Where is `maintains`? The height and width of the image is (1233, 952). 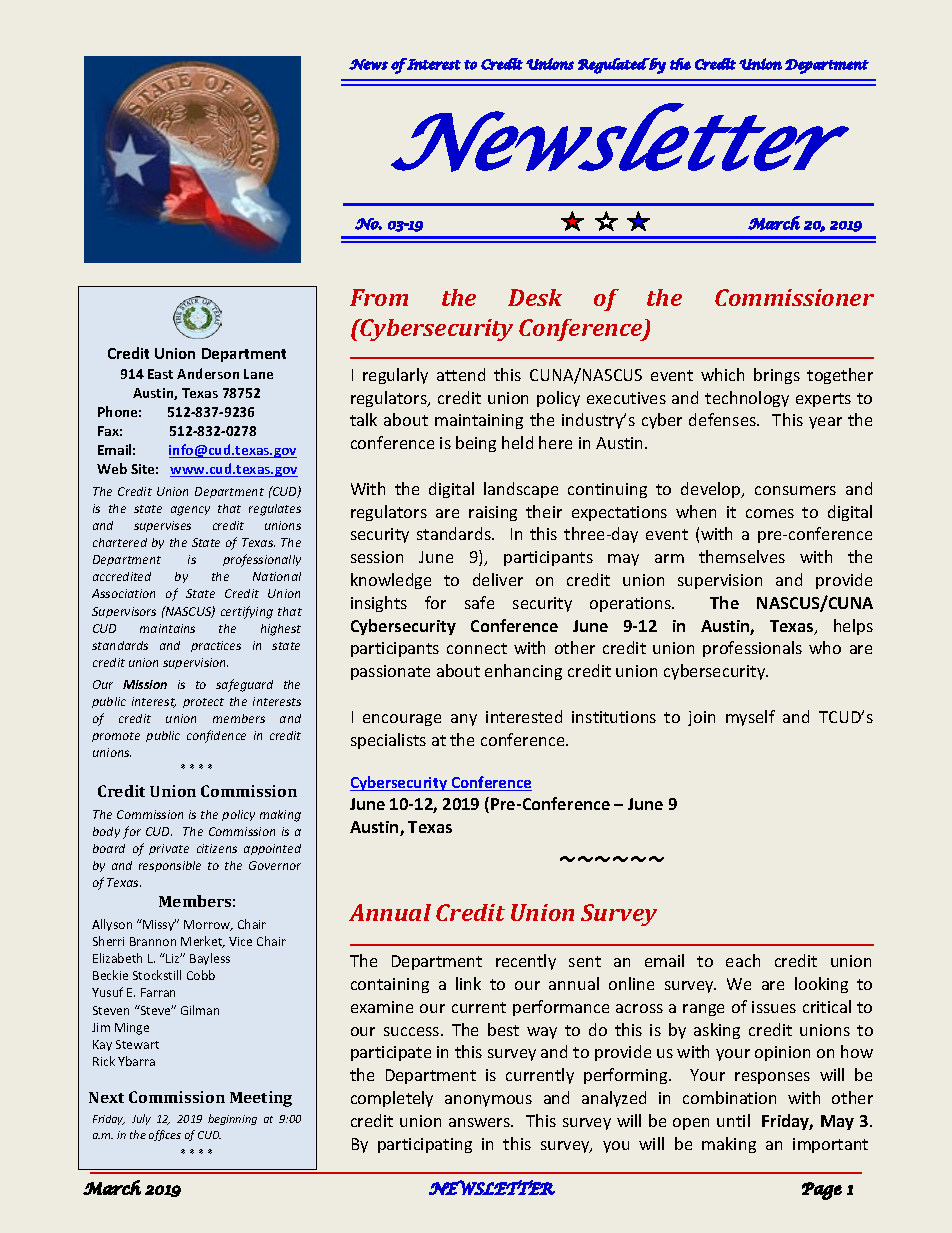
maintains is located at coordinates (167, 628).
